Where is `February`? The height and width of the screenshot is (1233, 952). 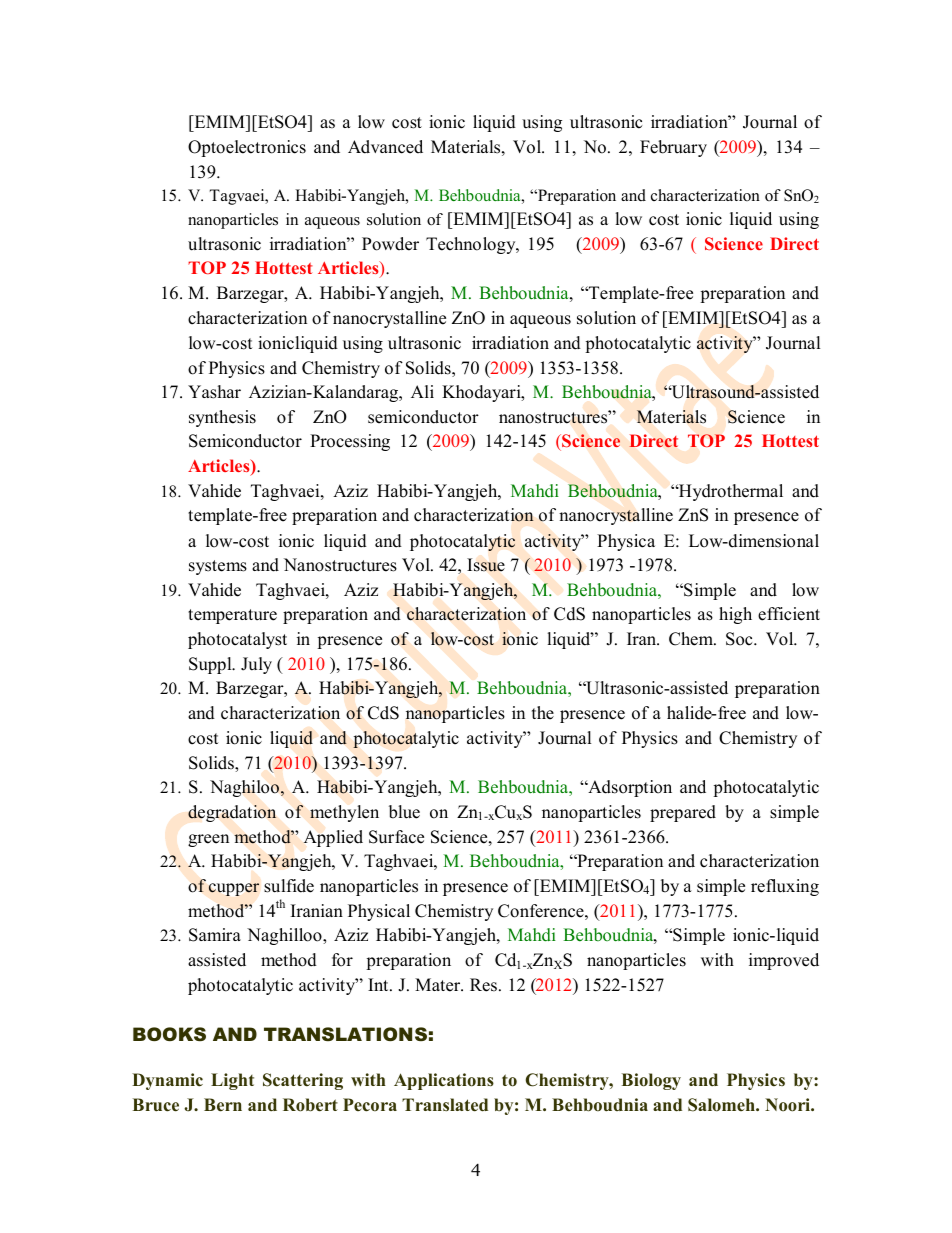
February is located at coordinates (673, 148).
